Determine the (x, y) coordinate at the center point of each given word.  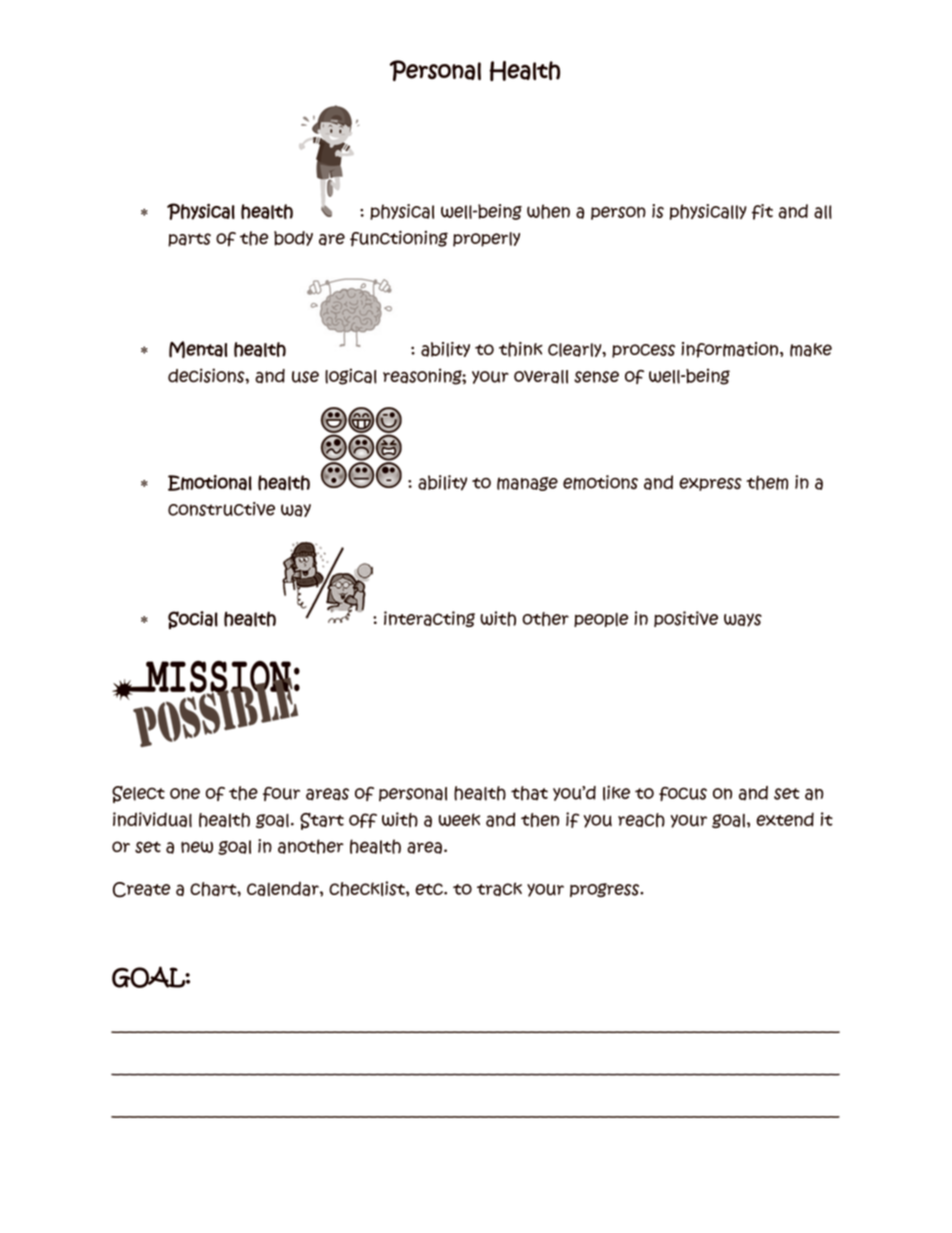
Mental (198, 349)
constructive (221, 509)
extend (785, 819)
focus (683, 794)
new (197, 847)
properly (486, 239)
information (729, 350)
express (710, 484)
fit (762, 212)
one (185, 794)
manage (527, 484)
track (499, 889)
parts (189, 240)
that (529, 793)
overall (541, 377)
